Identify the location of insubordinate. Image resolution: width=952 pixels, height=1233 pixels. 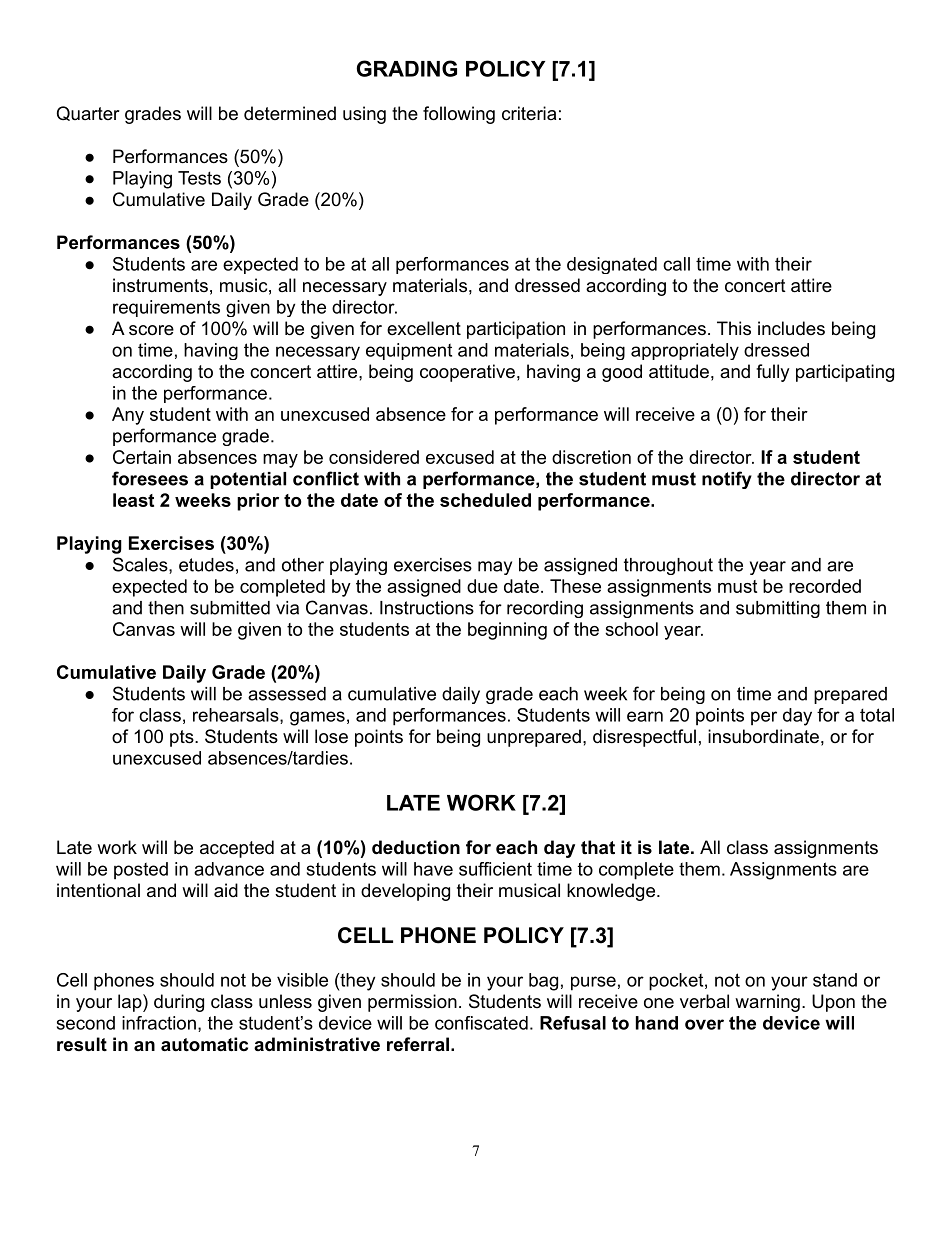
(763, 736).
